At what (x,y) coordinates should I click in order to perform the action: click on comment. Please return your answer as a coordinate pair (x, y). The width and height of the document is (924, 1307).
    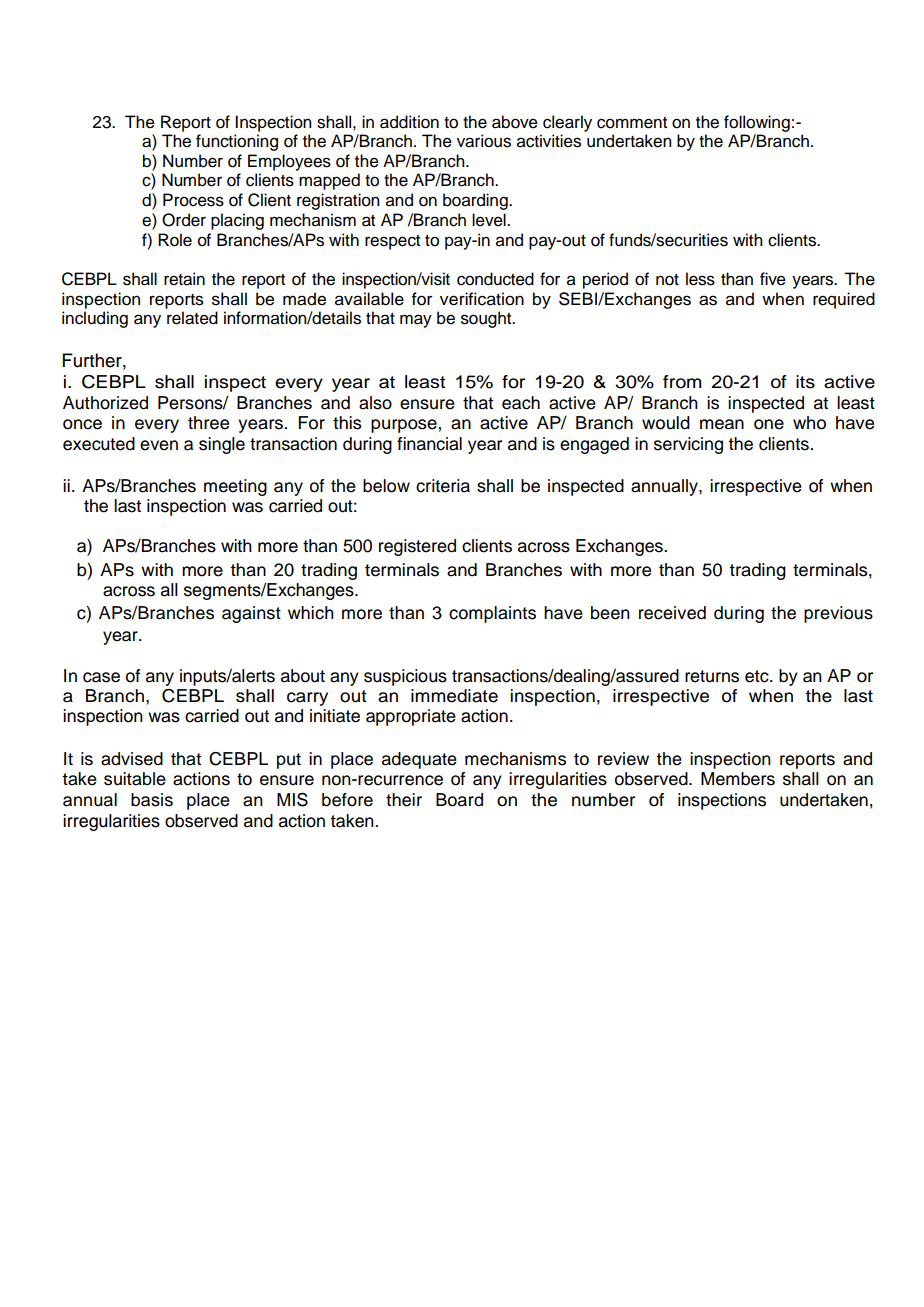
    Looking at the image, I should click on (632, 123).
